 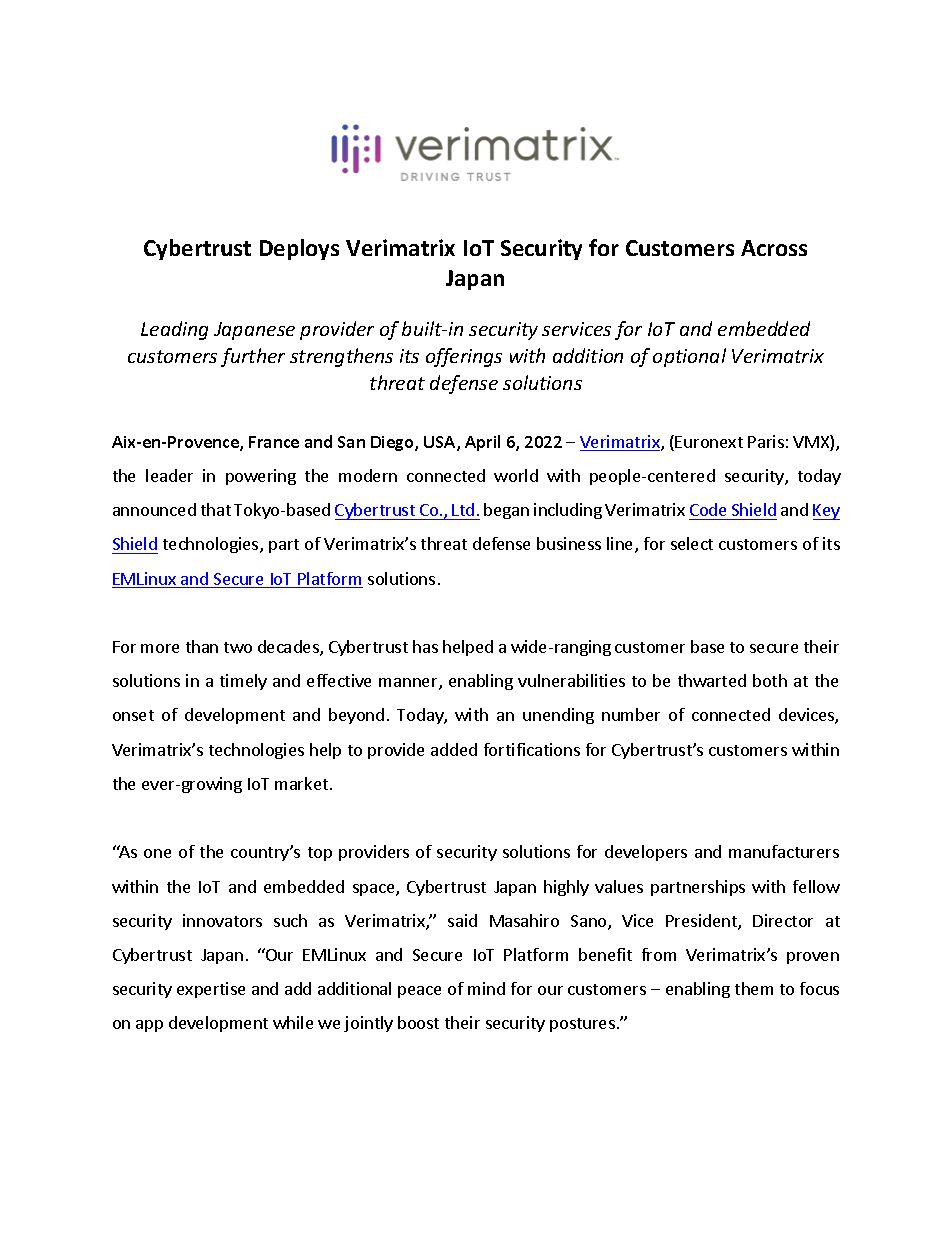 I want to click on market, so click(x=303, y=783).
